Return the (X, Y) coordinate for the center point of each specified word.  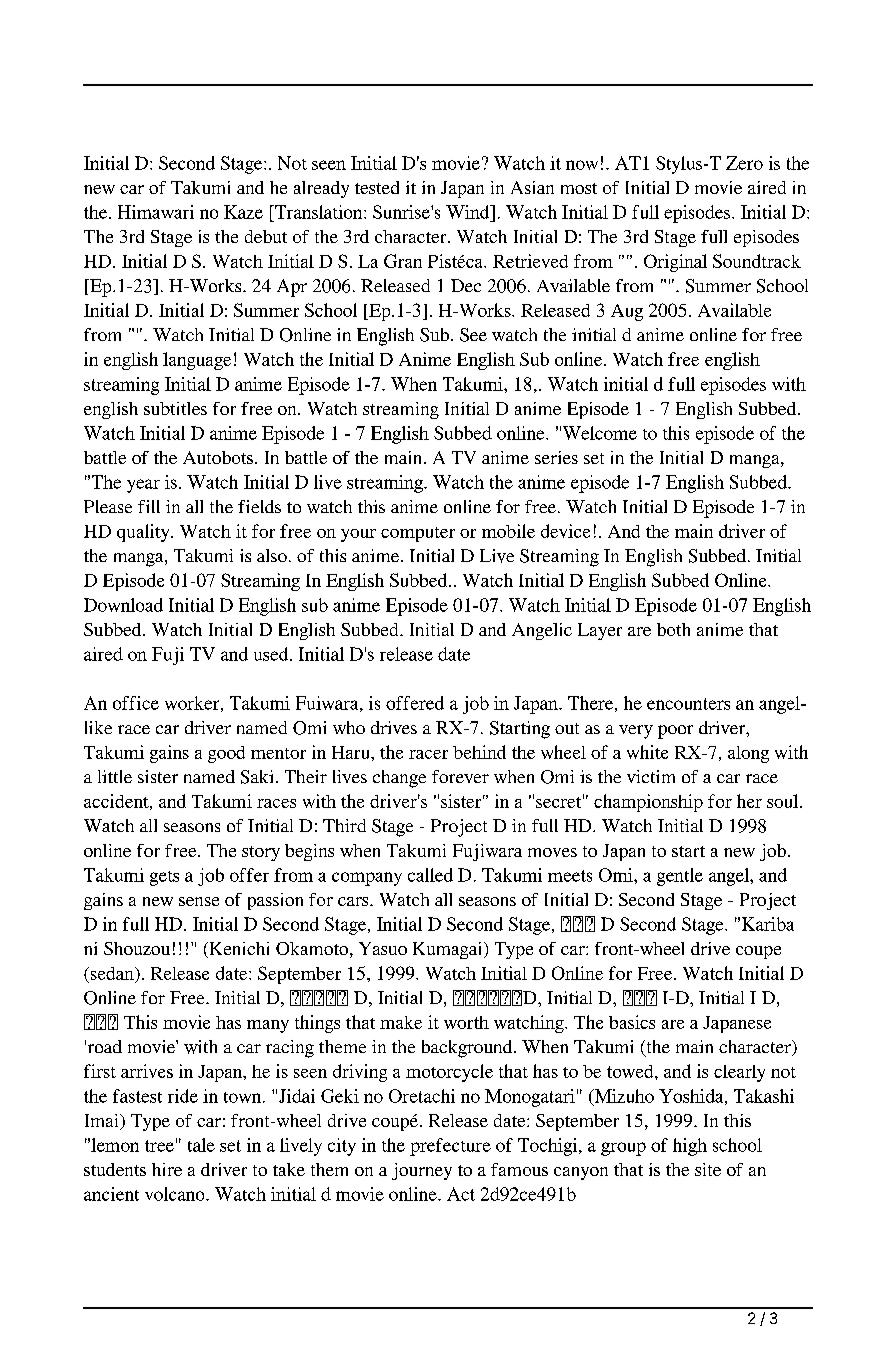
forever (460, 776)
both (673, 629)
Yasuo (383, 948)
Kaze (243, 212)
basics (632, 1022)
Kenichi (238, 950)
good (226, 754)
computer (418, 534)
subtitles (175, 408)
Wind (469, 212)
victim (651, 776)
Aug (627, 312)
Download (123, 605)
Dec (466, 285)
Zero (744, 163)
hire (167, 1169)
